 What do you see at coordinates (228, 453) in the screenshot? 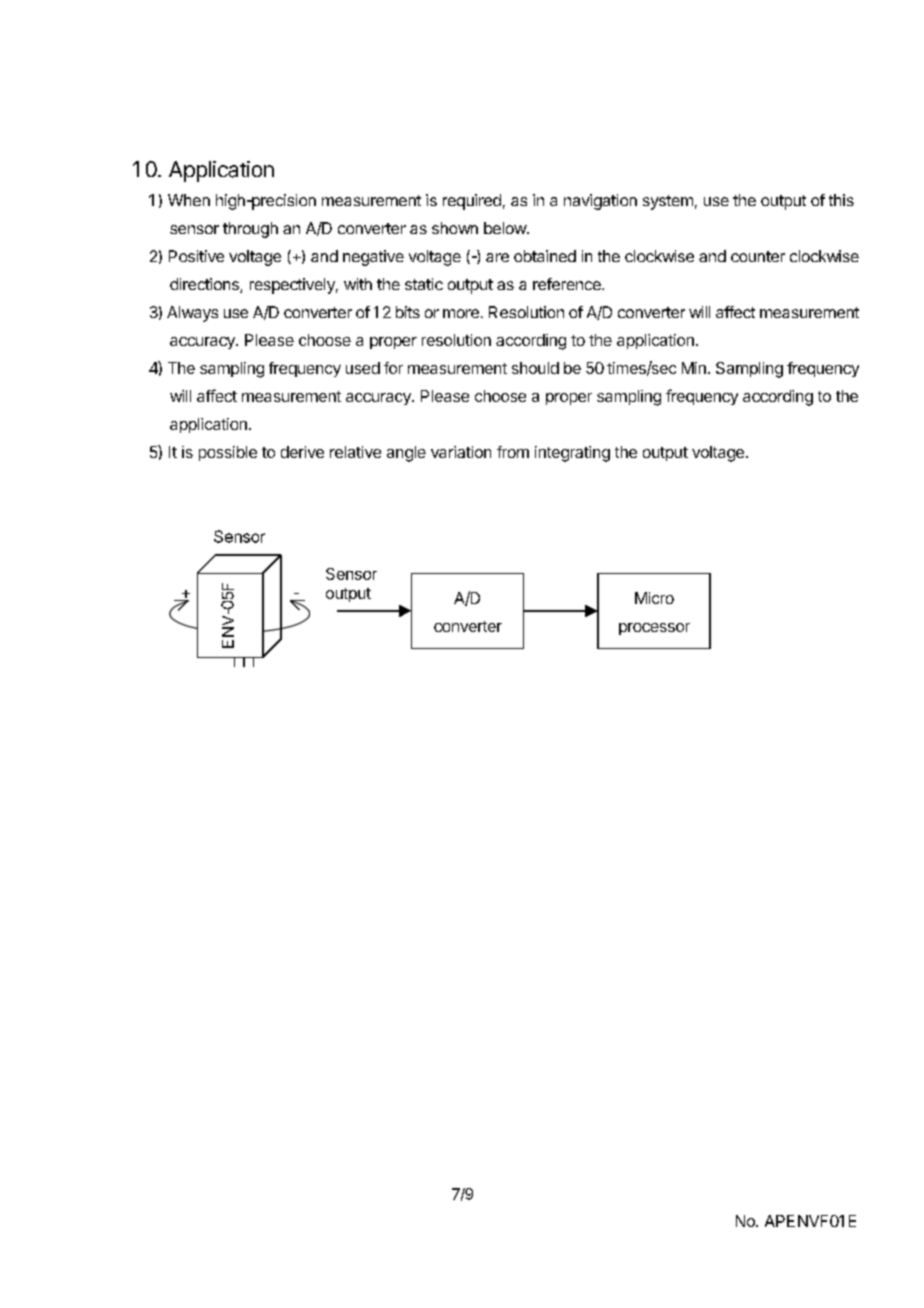
I see `possible` at bounding box center [228, 453].
